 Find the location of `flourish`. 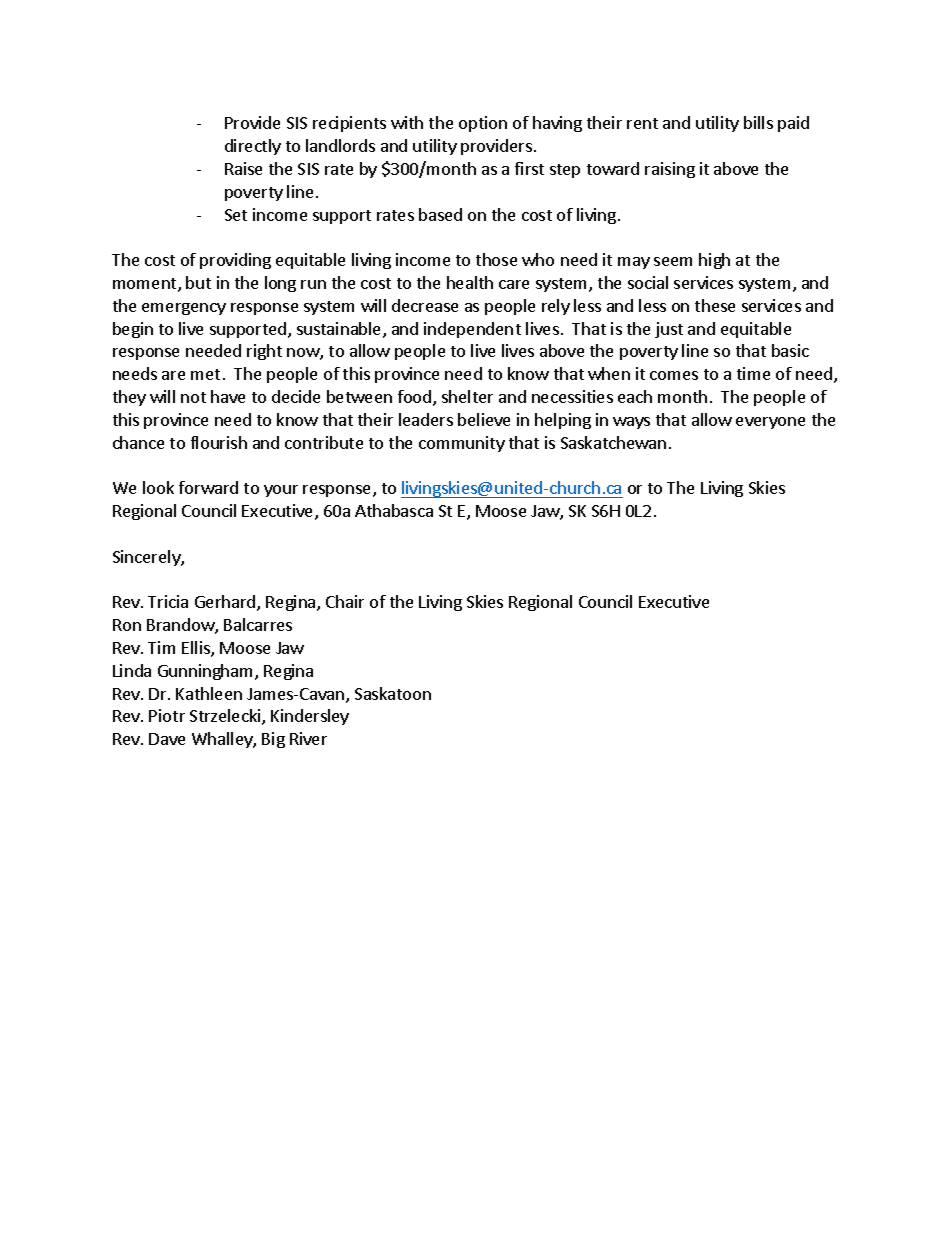

flourish is located at coordinates (219, 442).
